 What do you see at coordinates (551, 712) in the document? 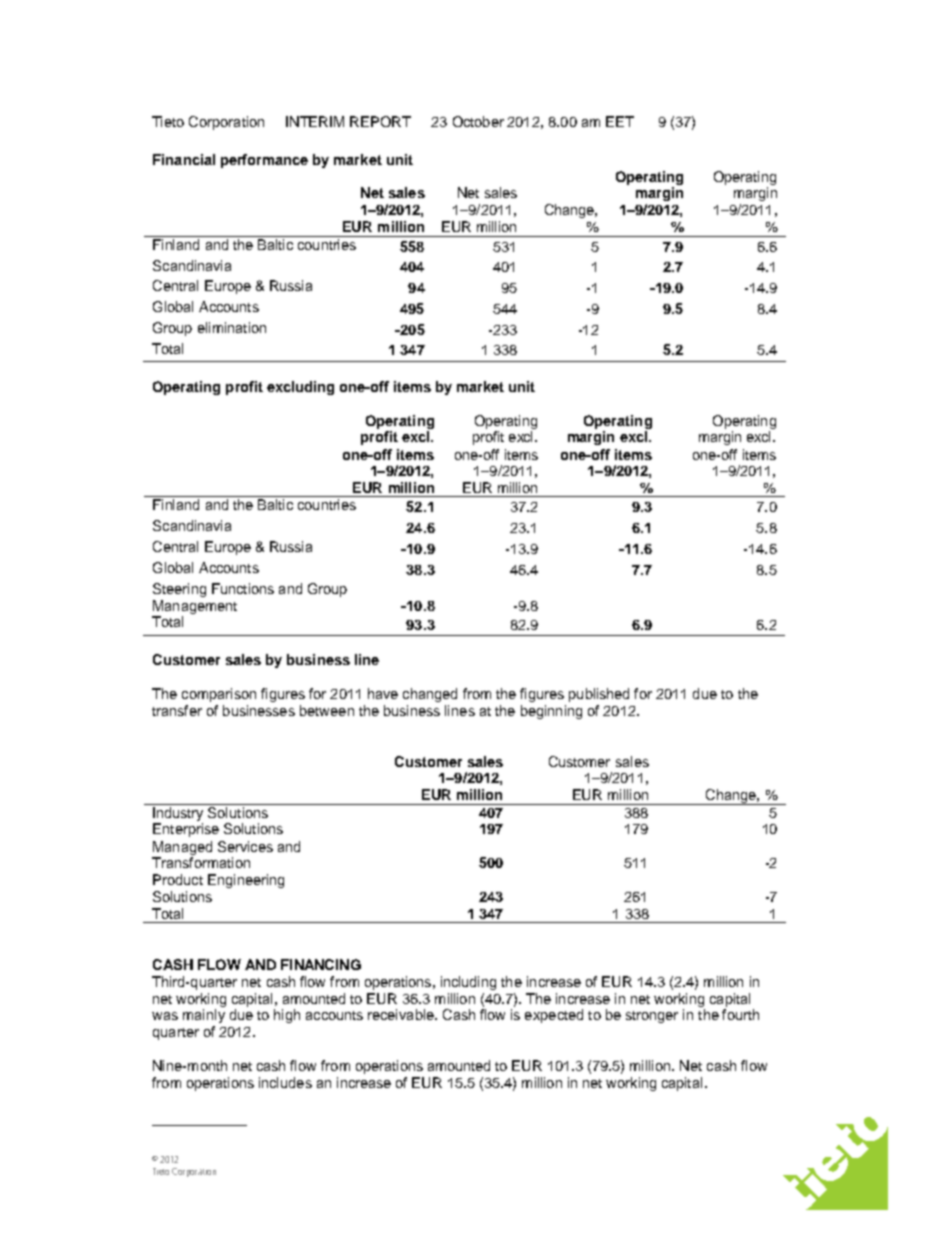
I see `beginning` at bounding box center [551, 712].
